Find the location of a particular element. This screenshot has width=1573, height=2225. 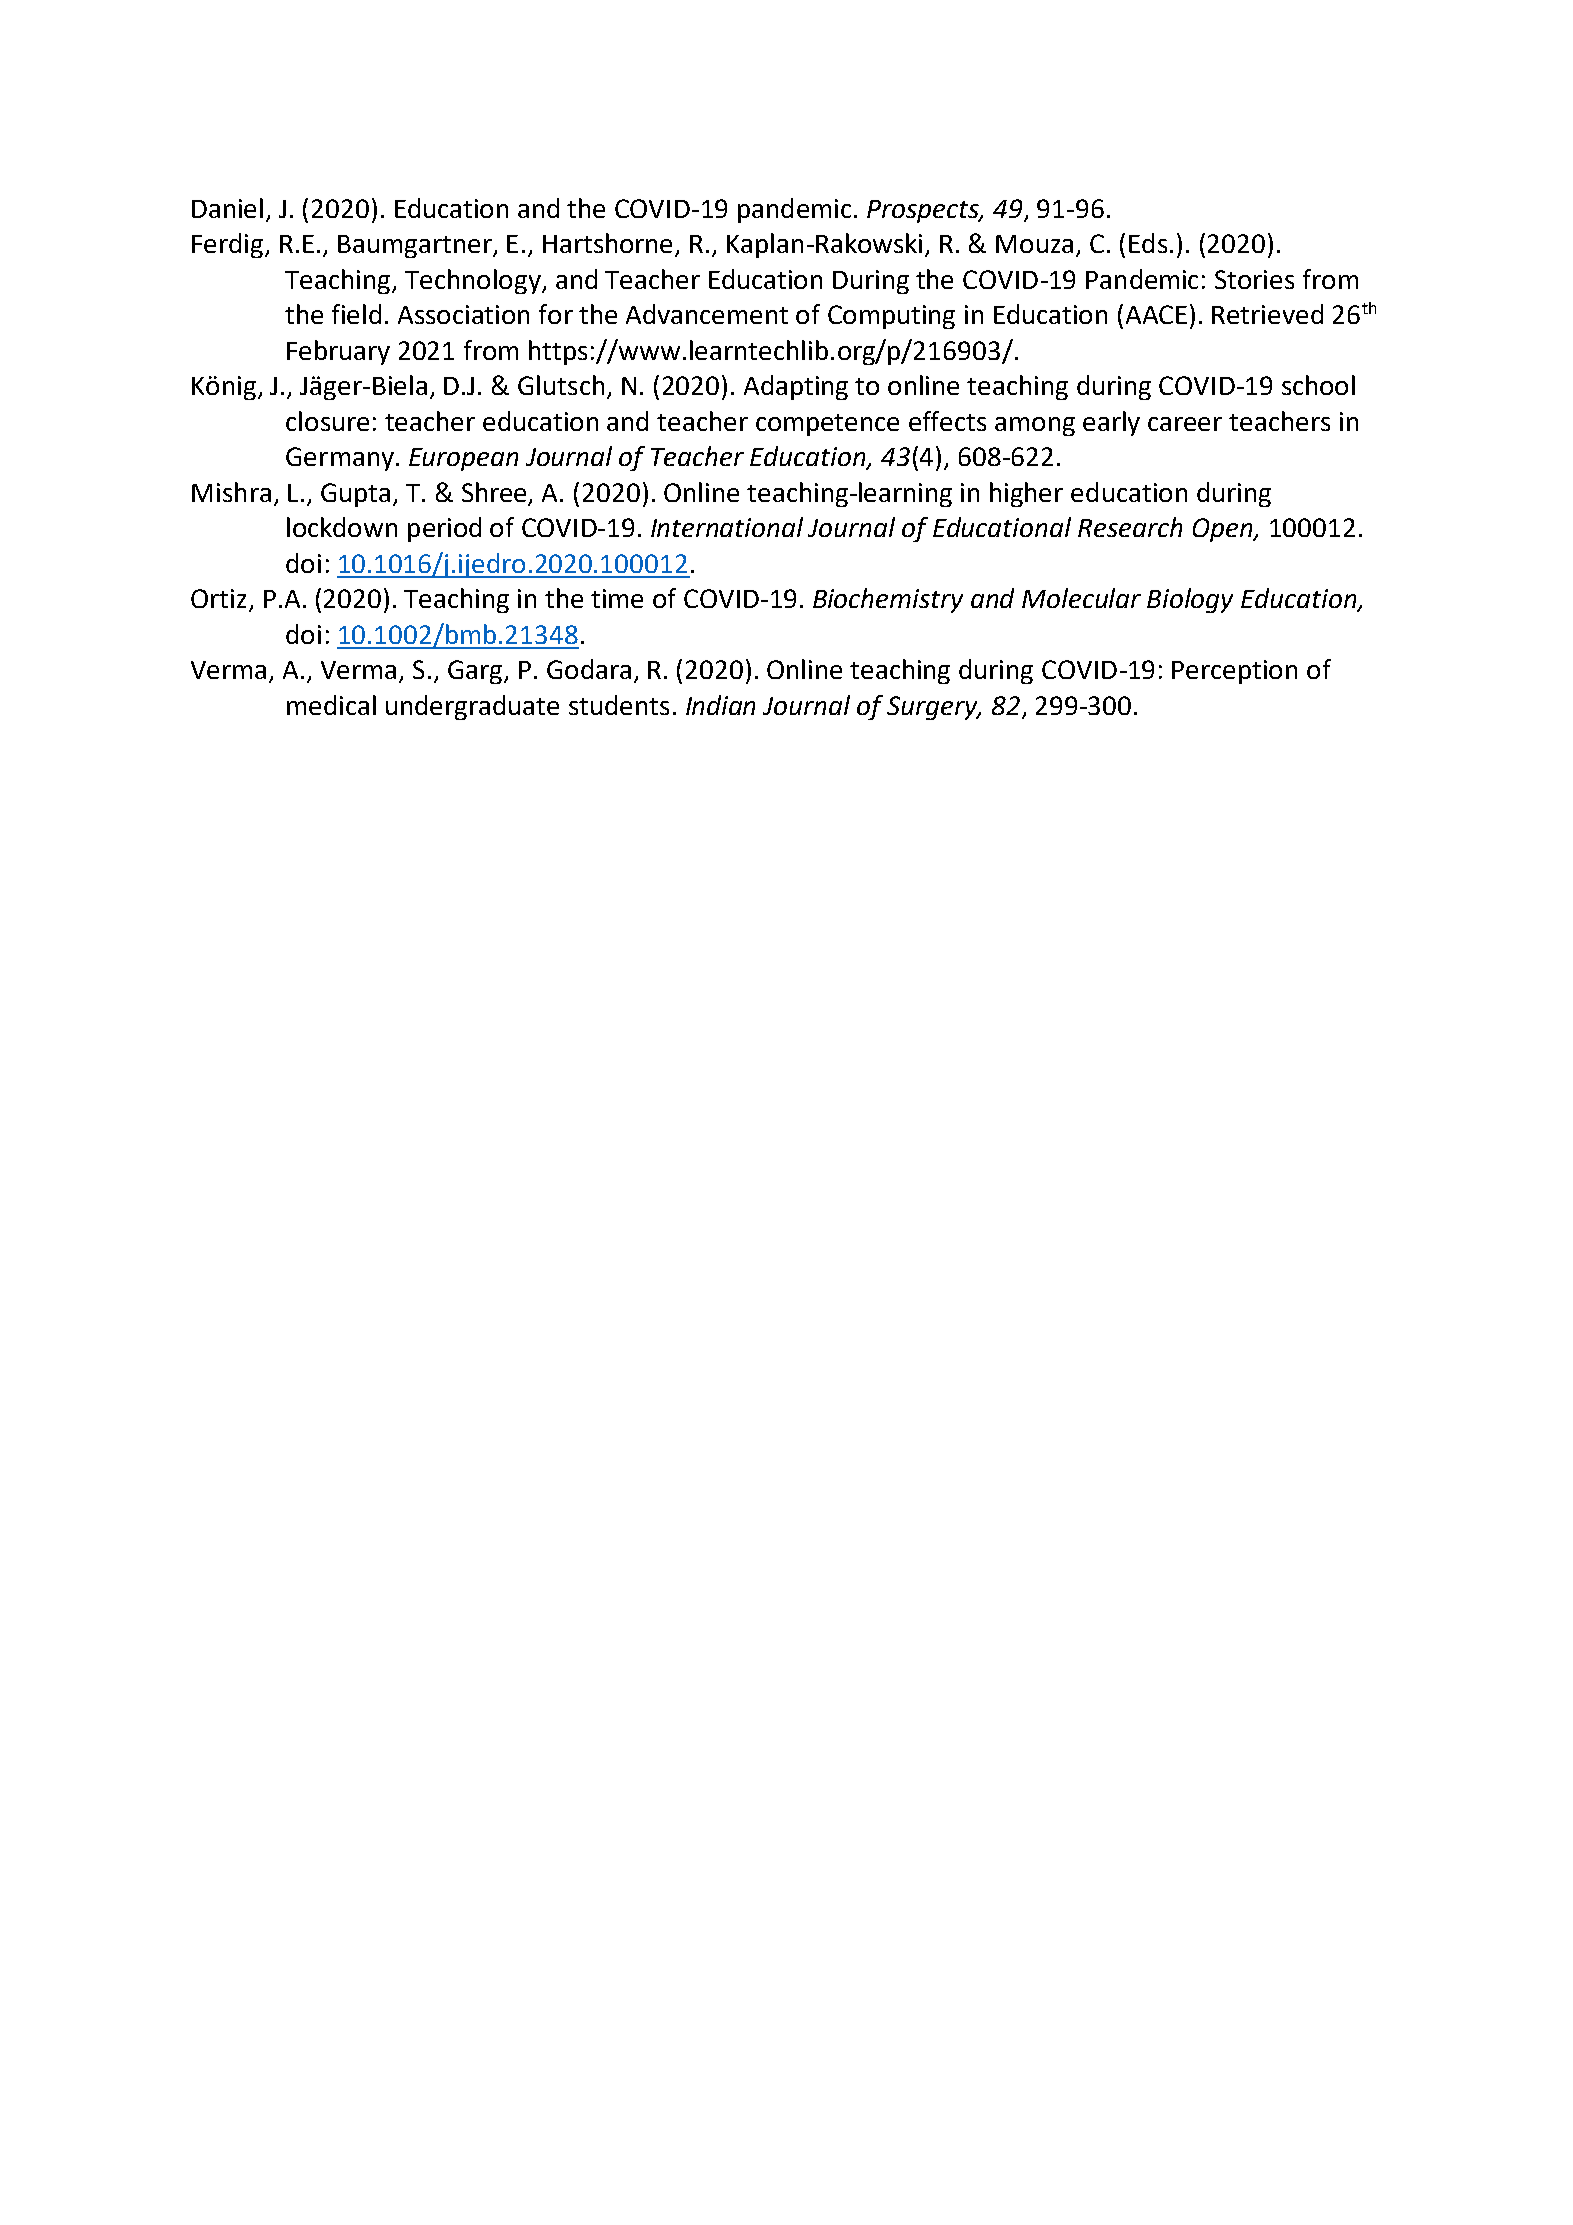

Perception is located at coordinates (1234, 672).
